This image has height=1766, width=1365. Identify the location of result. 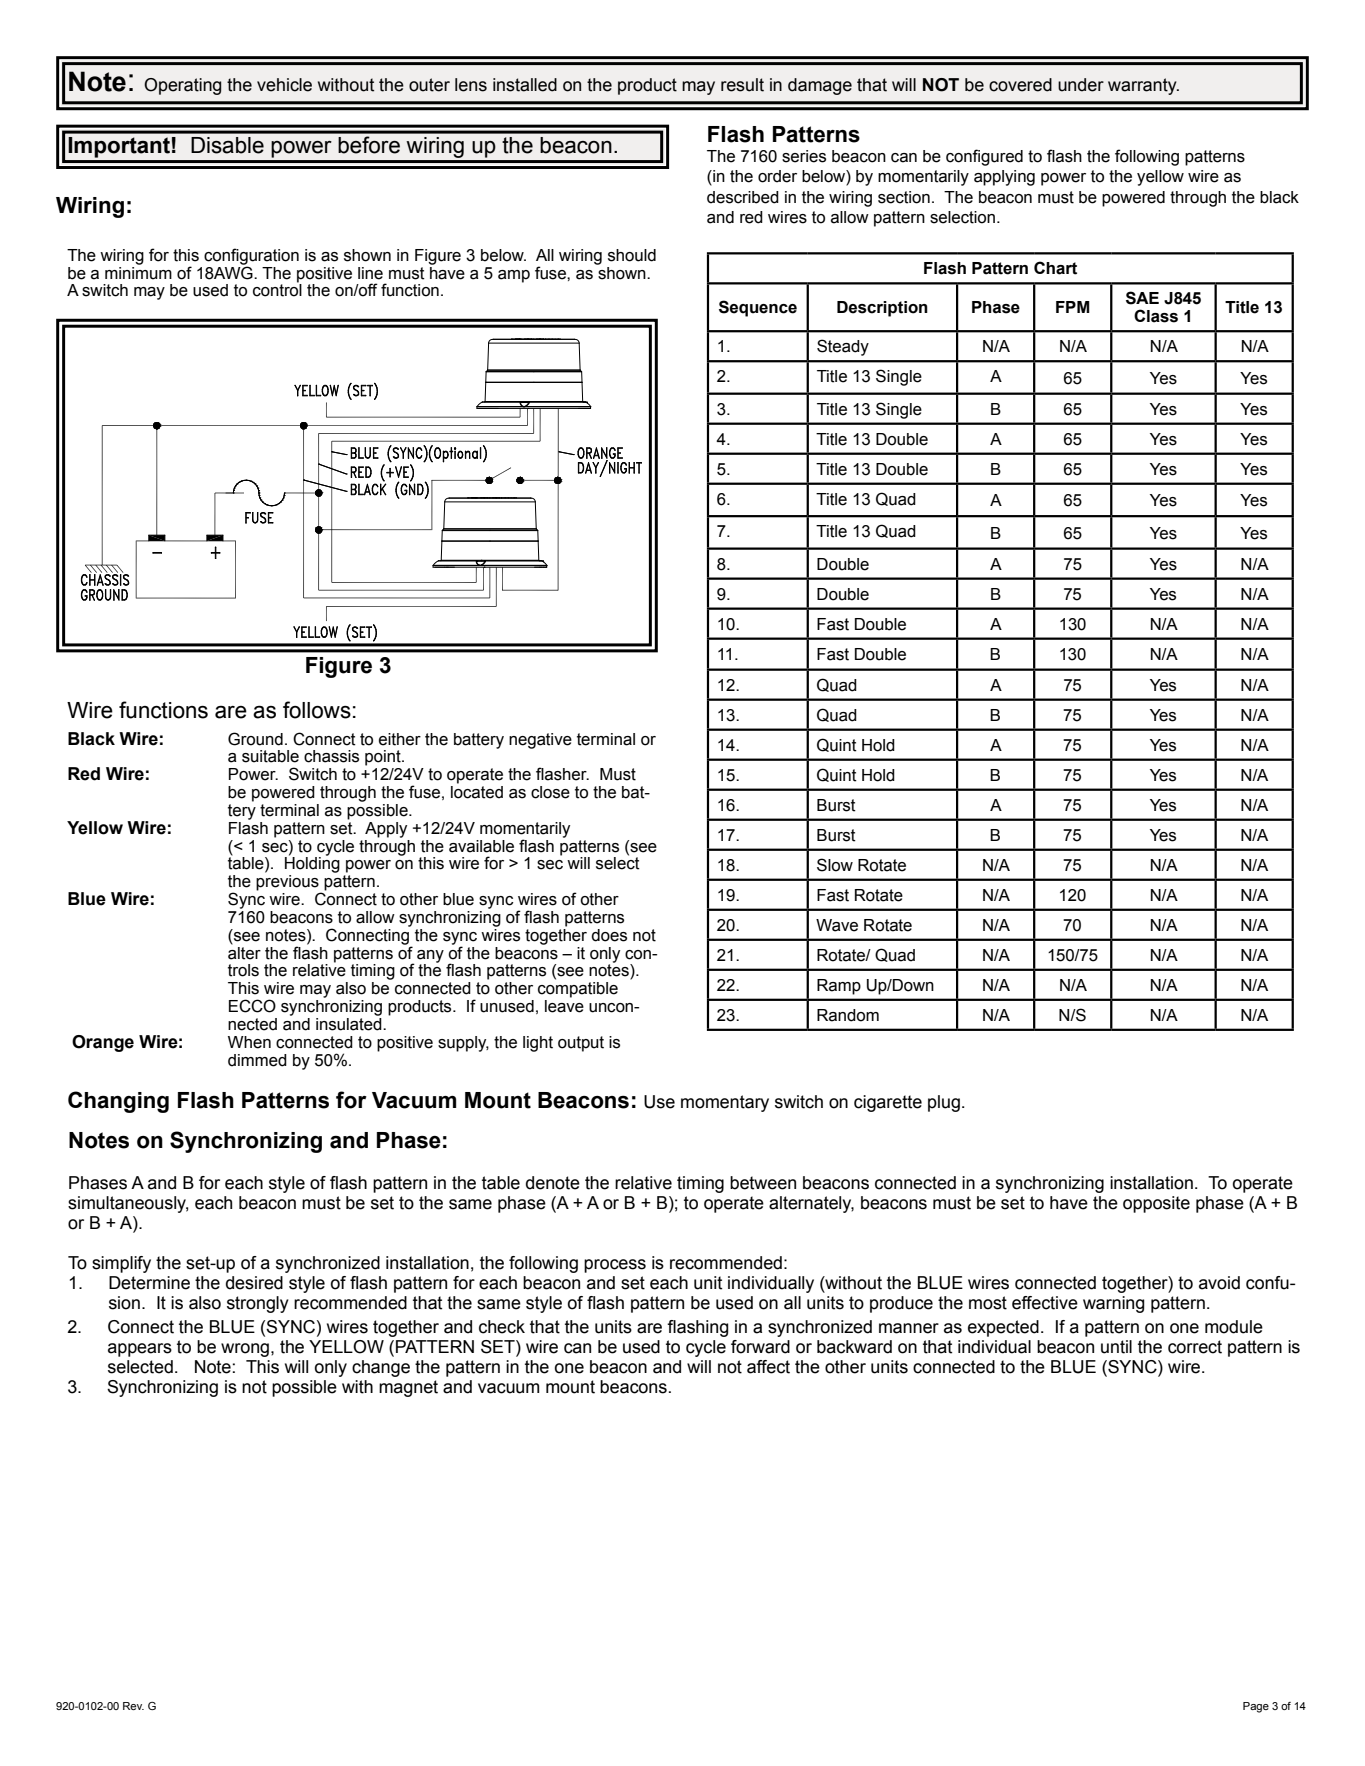
(742, 85).
